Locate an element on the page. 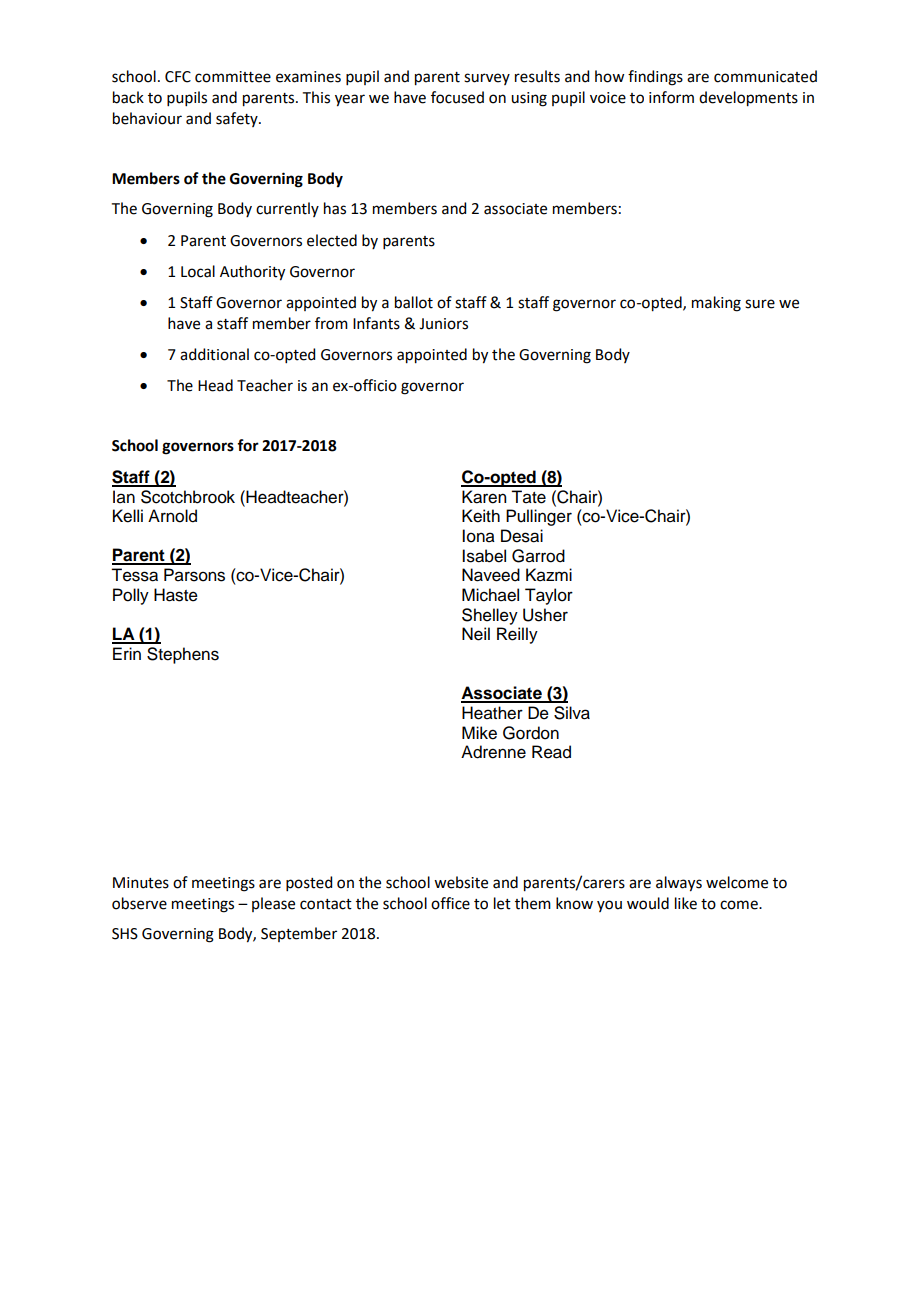 This image has width=924, height=1308. Stephens is located at coordinates (183, 655).
